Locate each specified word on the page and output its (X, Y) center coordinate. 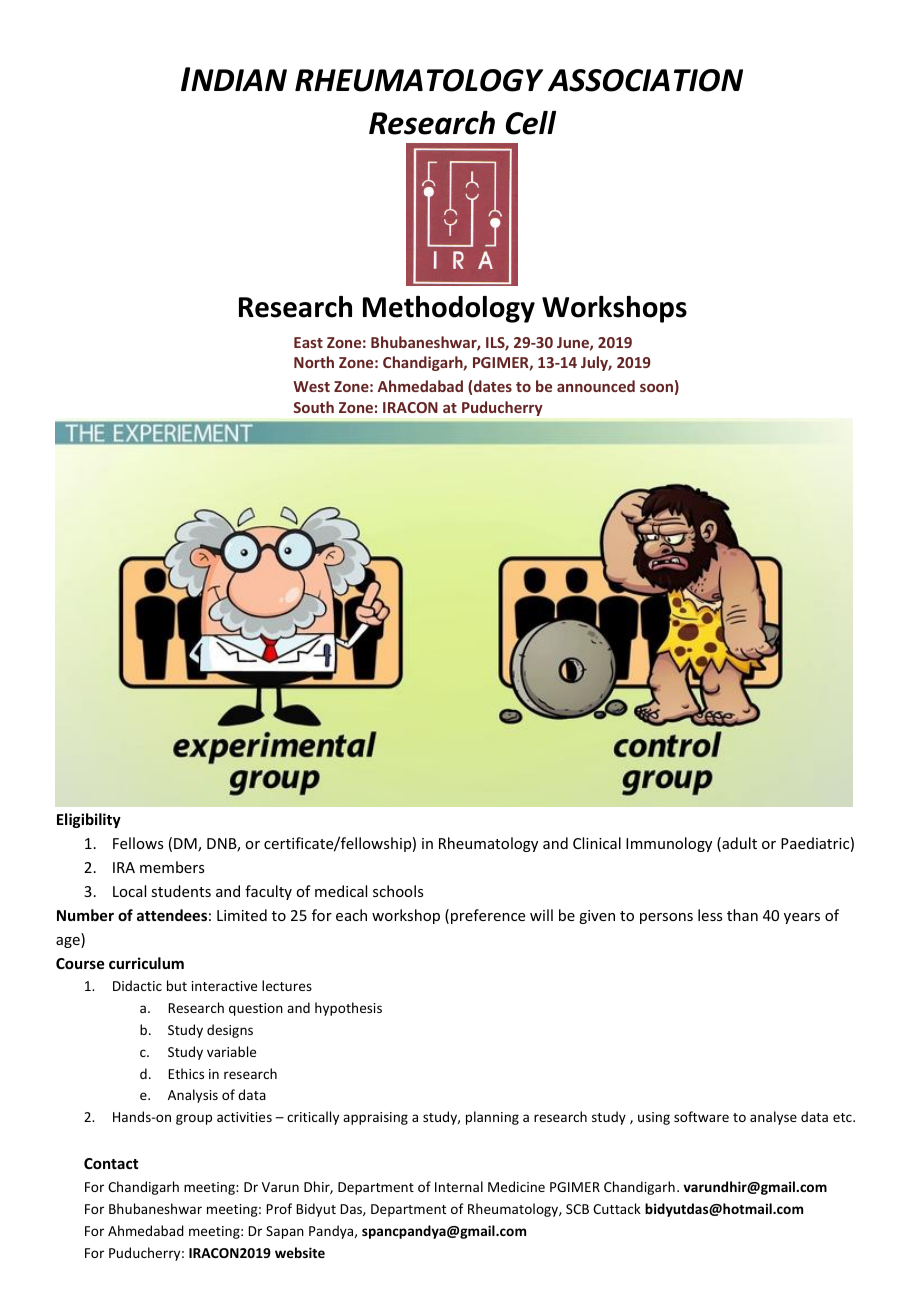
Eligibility (89, 820)
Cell (531, 123)
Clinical (597, 843)
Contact (111, 1163)
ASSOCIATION (645, 80)
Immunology (669, 844)
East (308, 342)
